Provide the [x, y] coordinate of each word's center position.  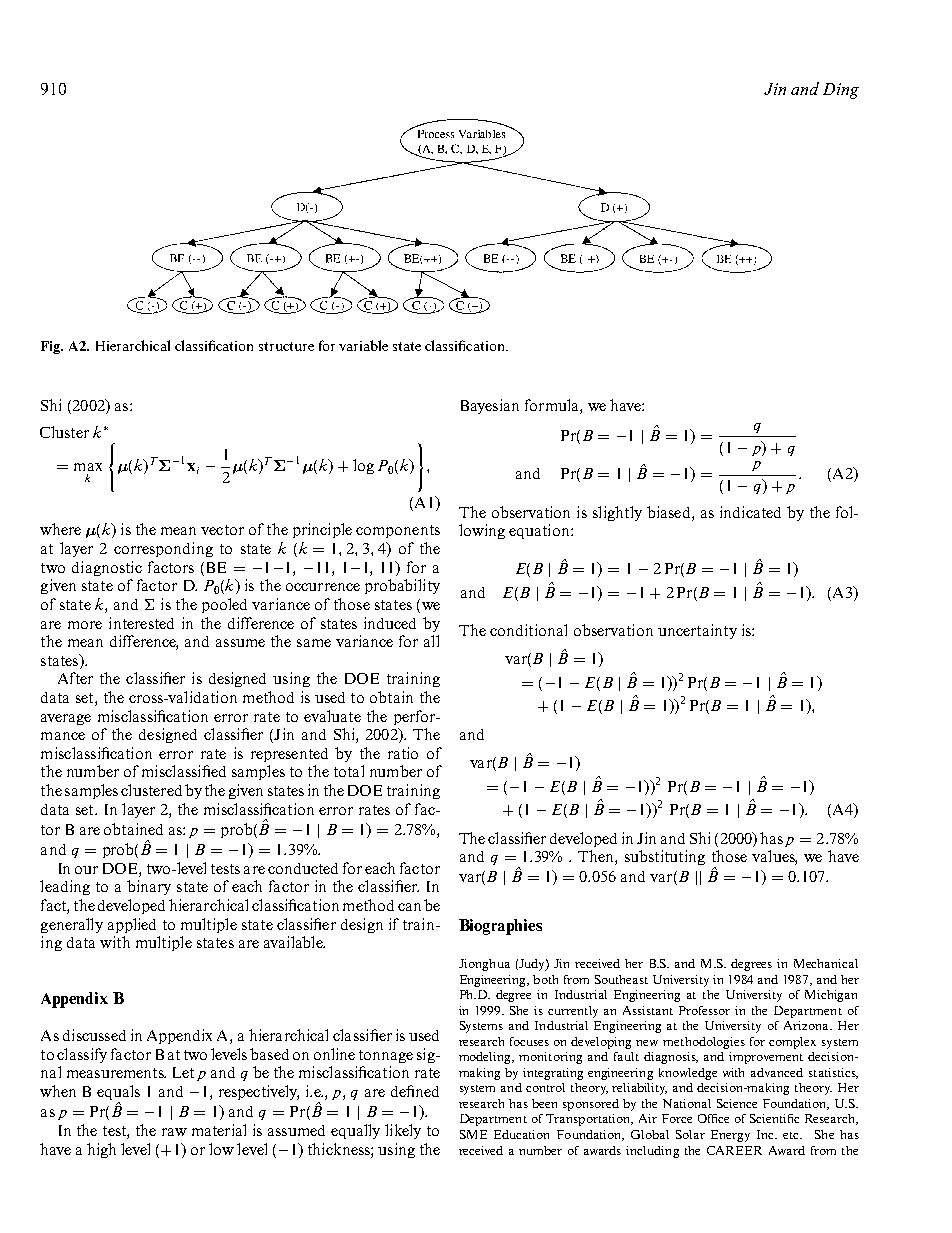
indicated [750, 512]
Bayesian [490, 406]
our [86, 870]
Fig [52, 347]
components [398, 531]
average [66, 719]
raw [174, 1132]
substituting [665, 857]
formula [553, 405]
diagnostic [107, 568]
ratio [403, 753]
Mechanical [826, 963]
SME [473, 1134]
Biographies [500, 927]
